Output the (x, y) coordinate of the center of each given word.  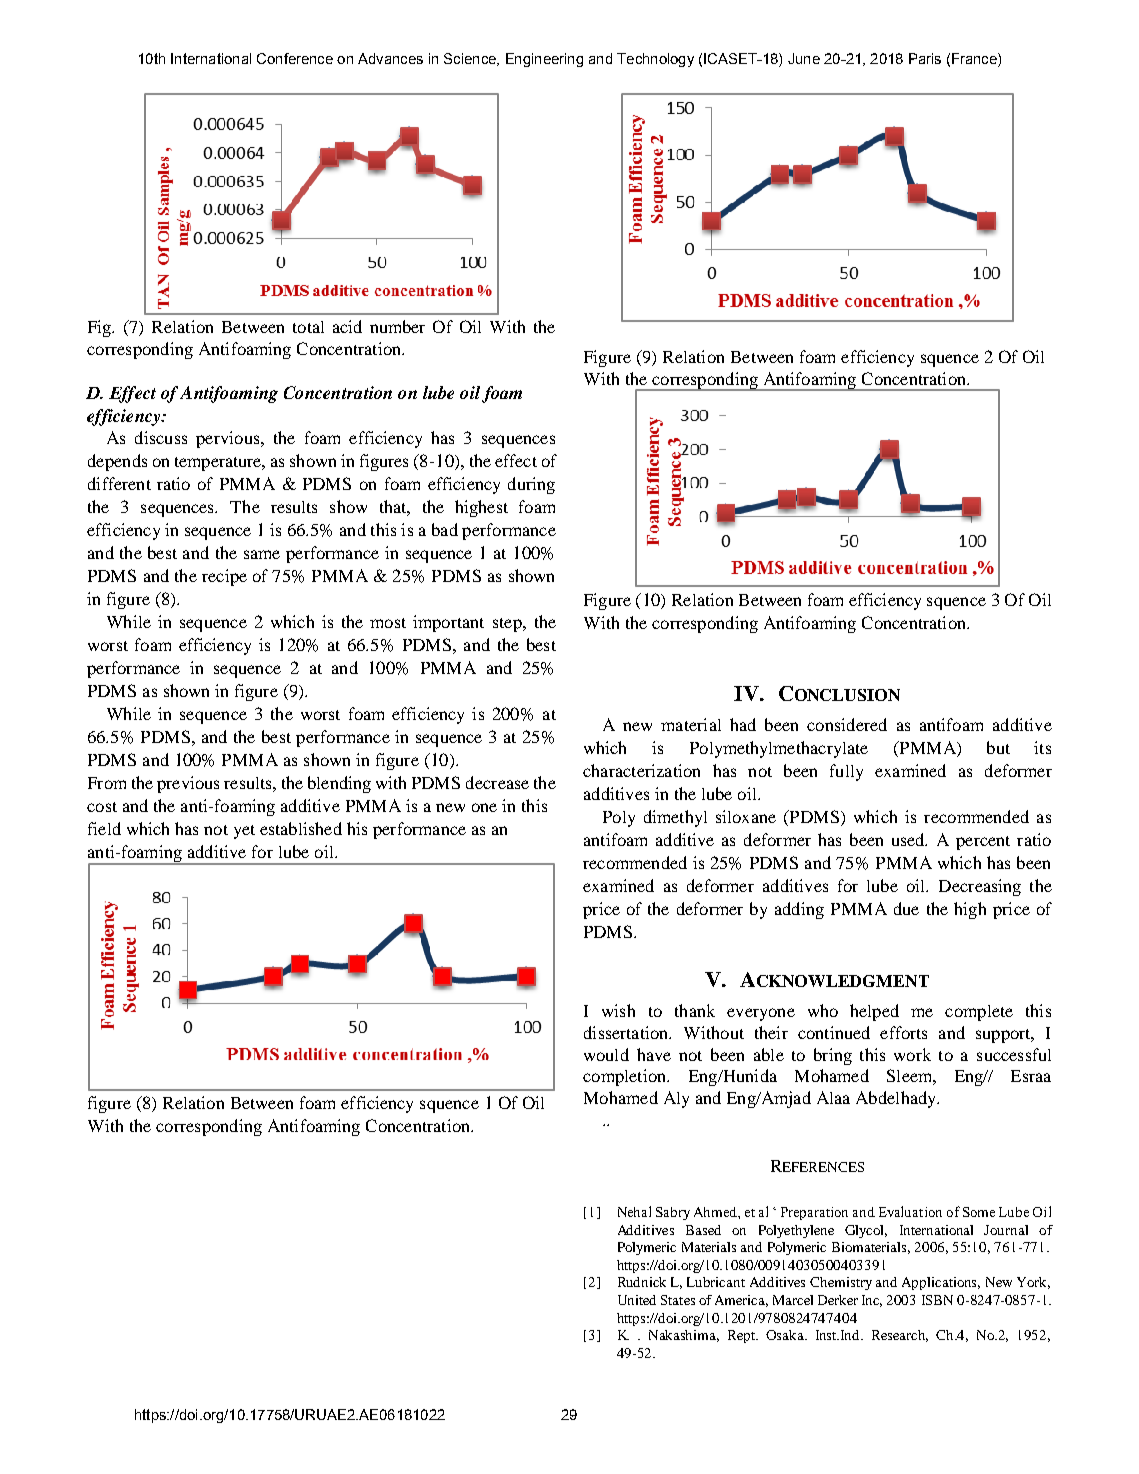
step (508, 625)
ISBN (937, 1300)
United (637, 1300)
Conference (295, 58)
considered (847, 724)
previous (188, 784)
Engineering (544, 60)
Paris (925, 58)
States (678, 1300)
